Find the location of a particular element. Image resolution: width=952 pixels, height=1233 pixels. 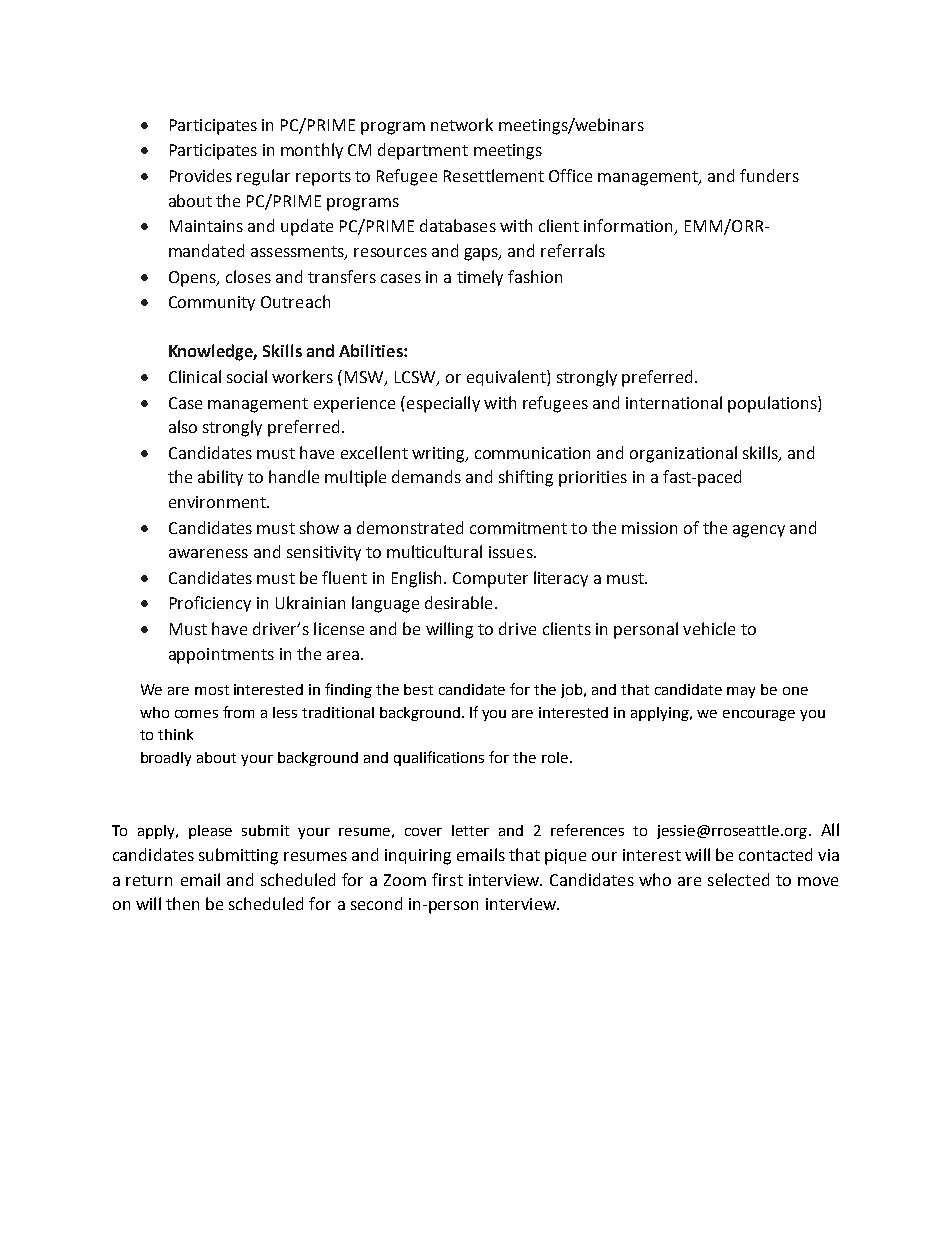

commitment is located at coordinates (518, 528).
